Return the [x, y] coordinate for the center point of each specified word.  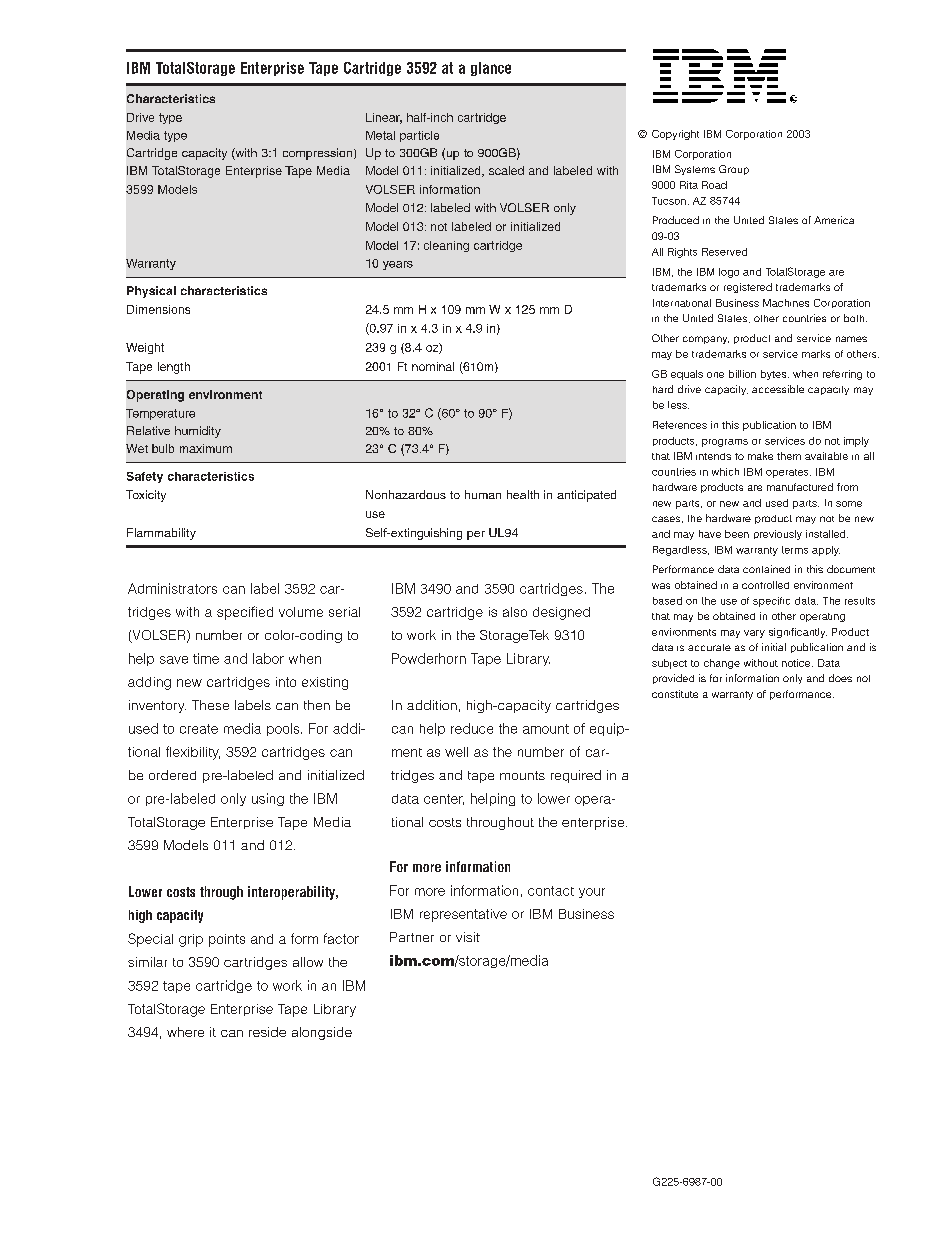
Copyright [675, 135]
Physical [151, 292]
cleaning [446, 246]
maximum [206, 448]
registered [748, 288]
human [483, 494]
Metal [380, 135]
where [185, 1032]
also [515, 612]
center [444, 799]
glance [491, 69]
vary [754, 634]
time [206, 658]
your [592, 893]
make [760, 456]
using [268, 799]
